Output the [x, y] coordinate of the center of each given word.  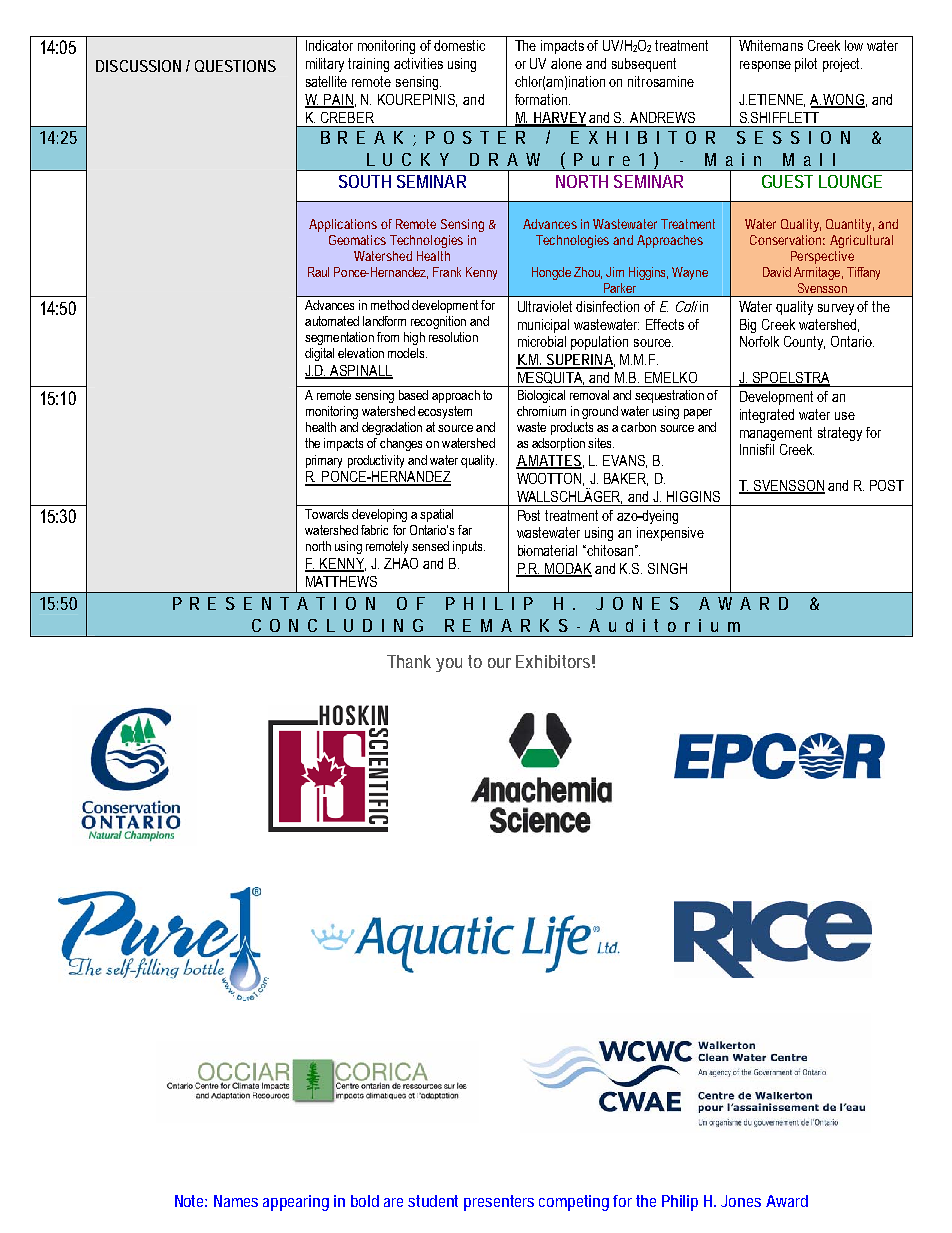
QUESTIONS [235, 66]
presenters [499, 1203]
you [449, 665]
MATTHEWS [341, 581]
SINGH [667, 568]
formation [542, 99]
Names [236, 1201]
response [765, 66]
